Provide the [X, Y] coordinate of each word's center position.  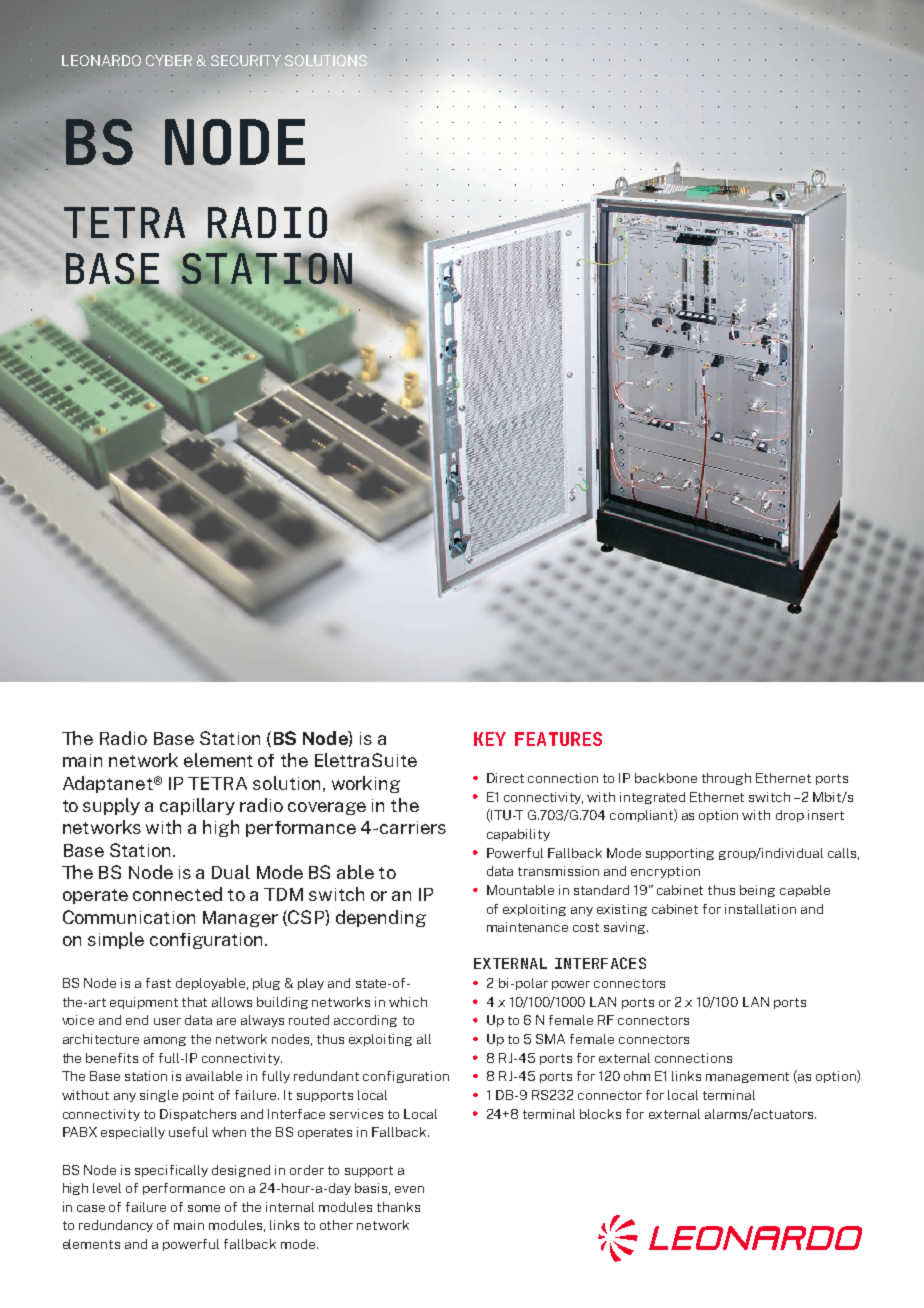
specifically [171, 1171]
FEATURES [558, 739]
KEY [490, 739]
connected [177, 894]
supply [111, 806]
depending [381, 918]
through [726, 779]
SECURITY [246, 60]
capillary [197, 806]
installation [760, 909]
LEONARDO [101, 60]
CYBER [169, 60]
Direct [505, 778]
